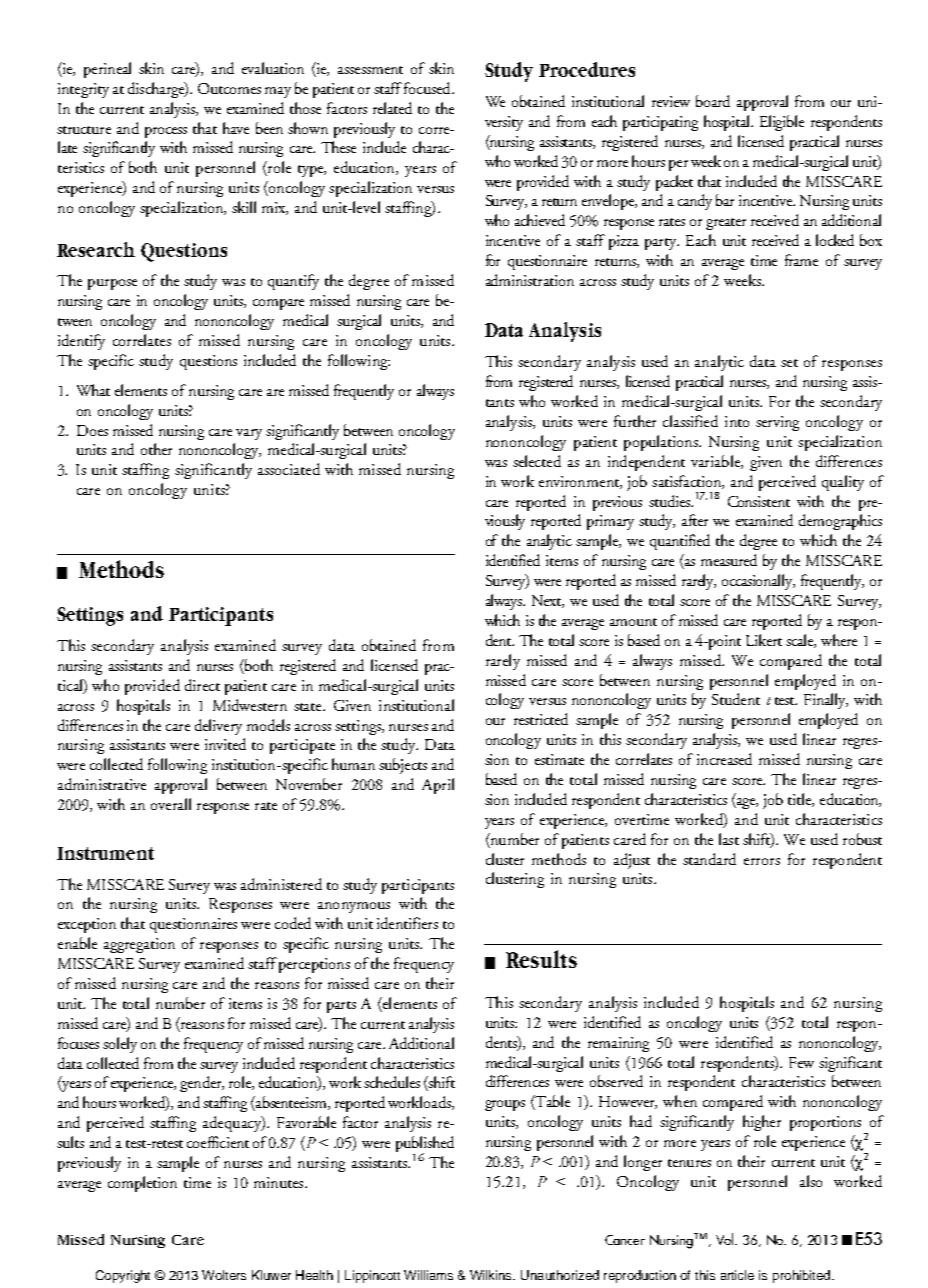  I want to click on Wilkins, so click(492, 1275).
